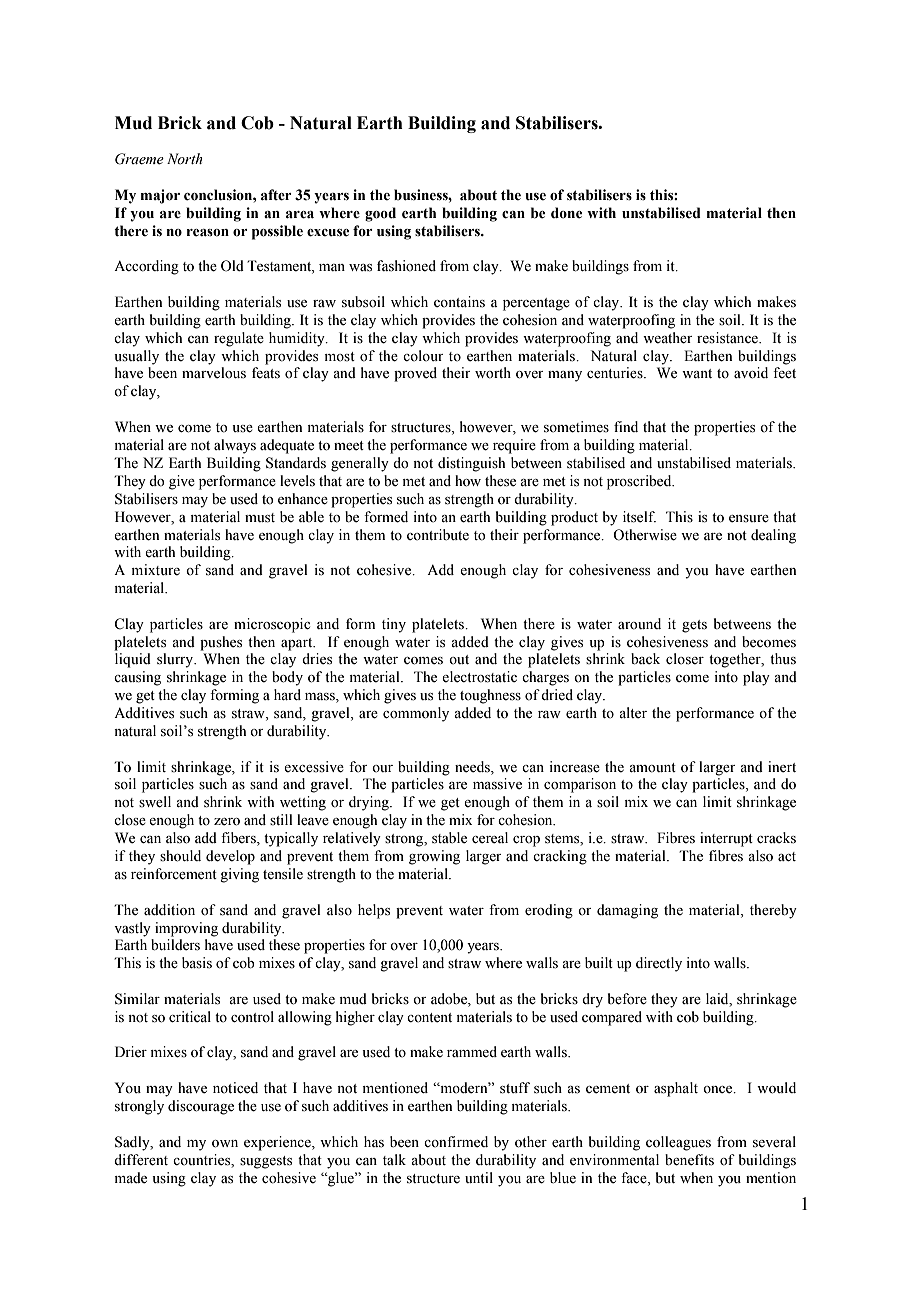 This screenshot has height=1308, width=924. I want to click on play, so click(756, 678).
